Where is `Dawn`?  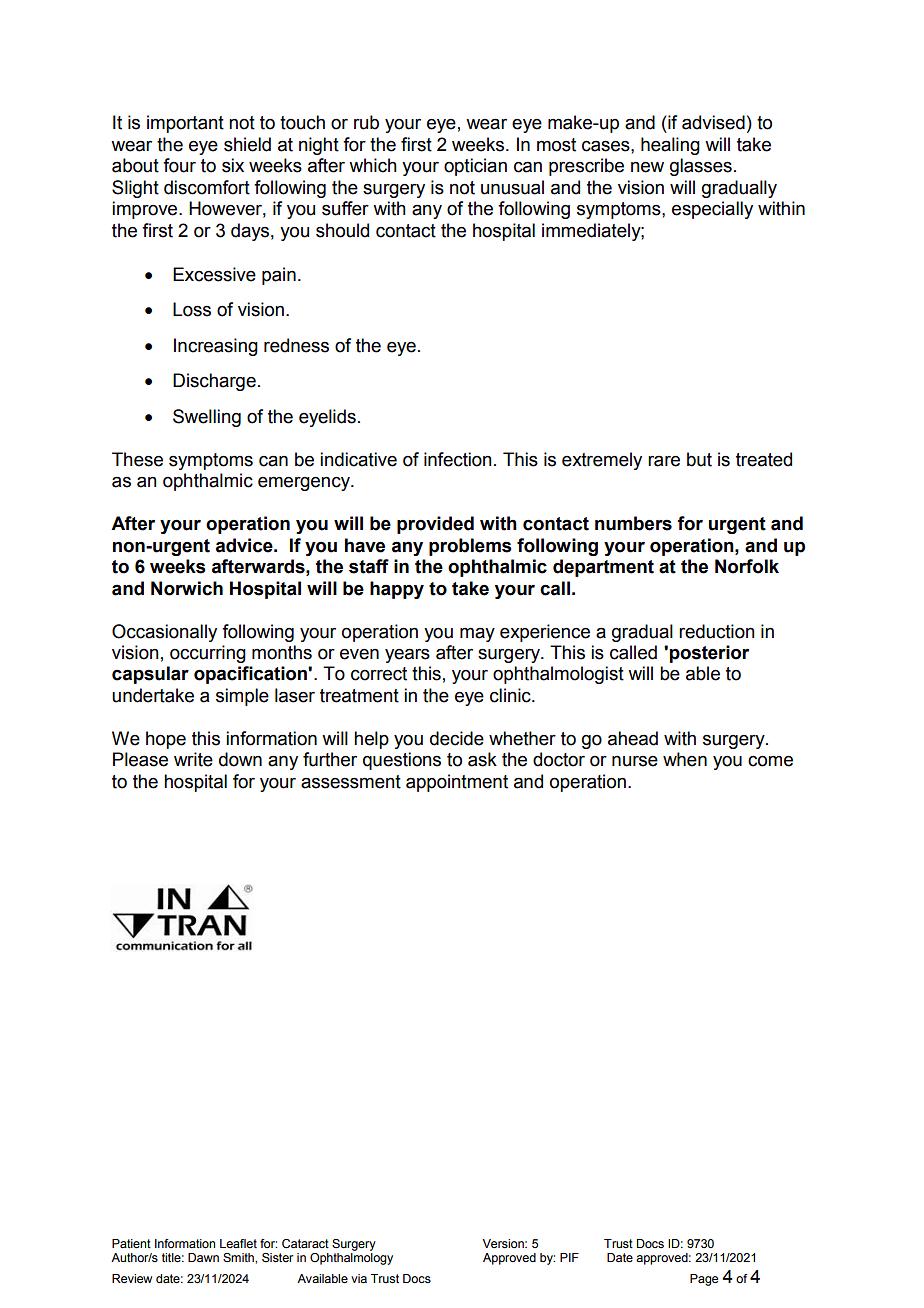
Dawn is located at coordinates (203, 1257).
